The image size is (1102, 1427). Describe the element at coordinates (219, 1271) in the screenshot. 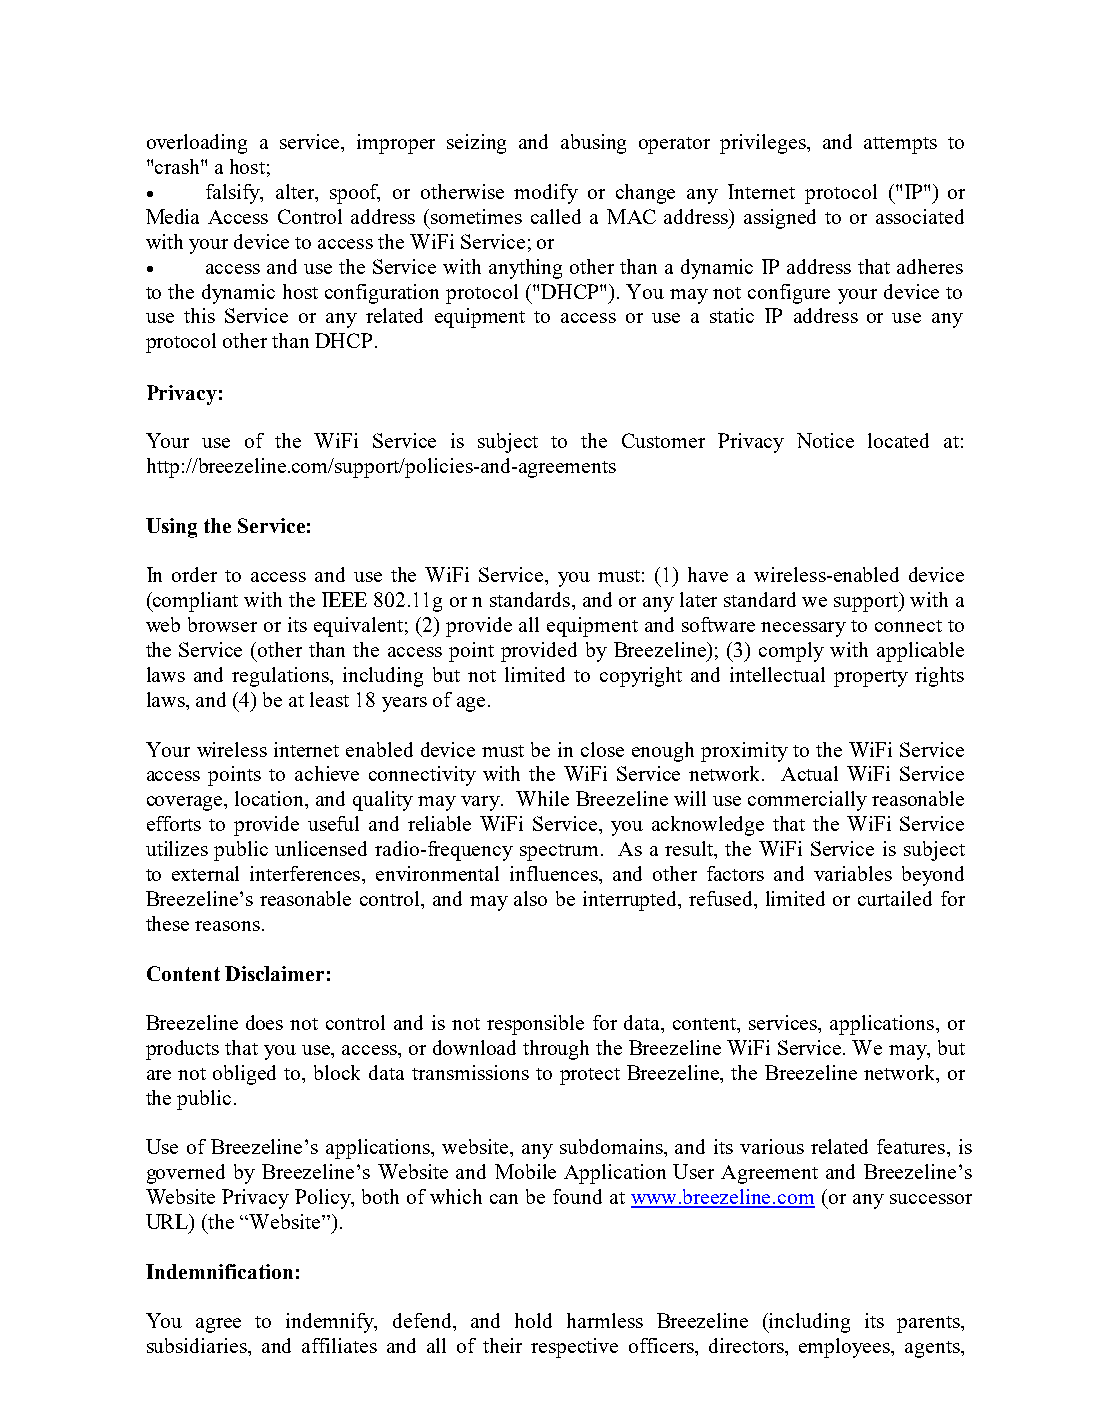

I see `Indemnification` at that location.
